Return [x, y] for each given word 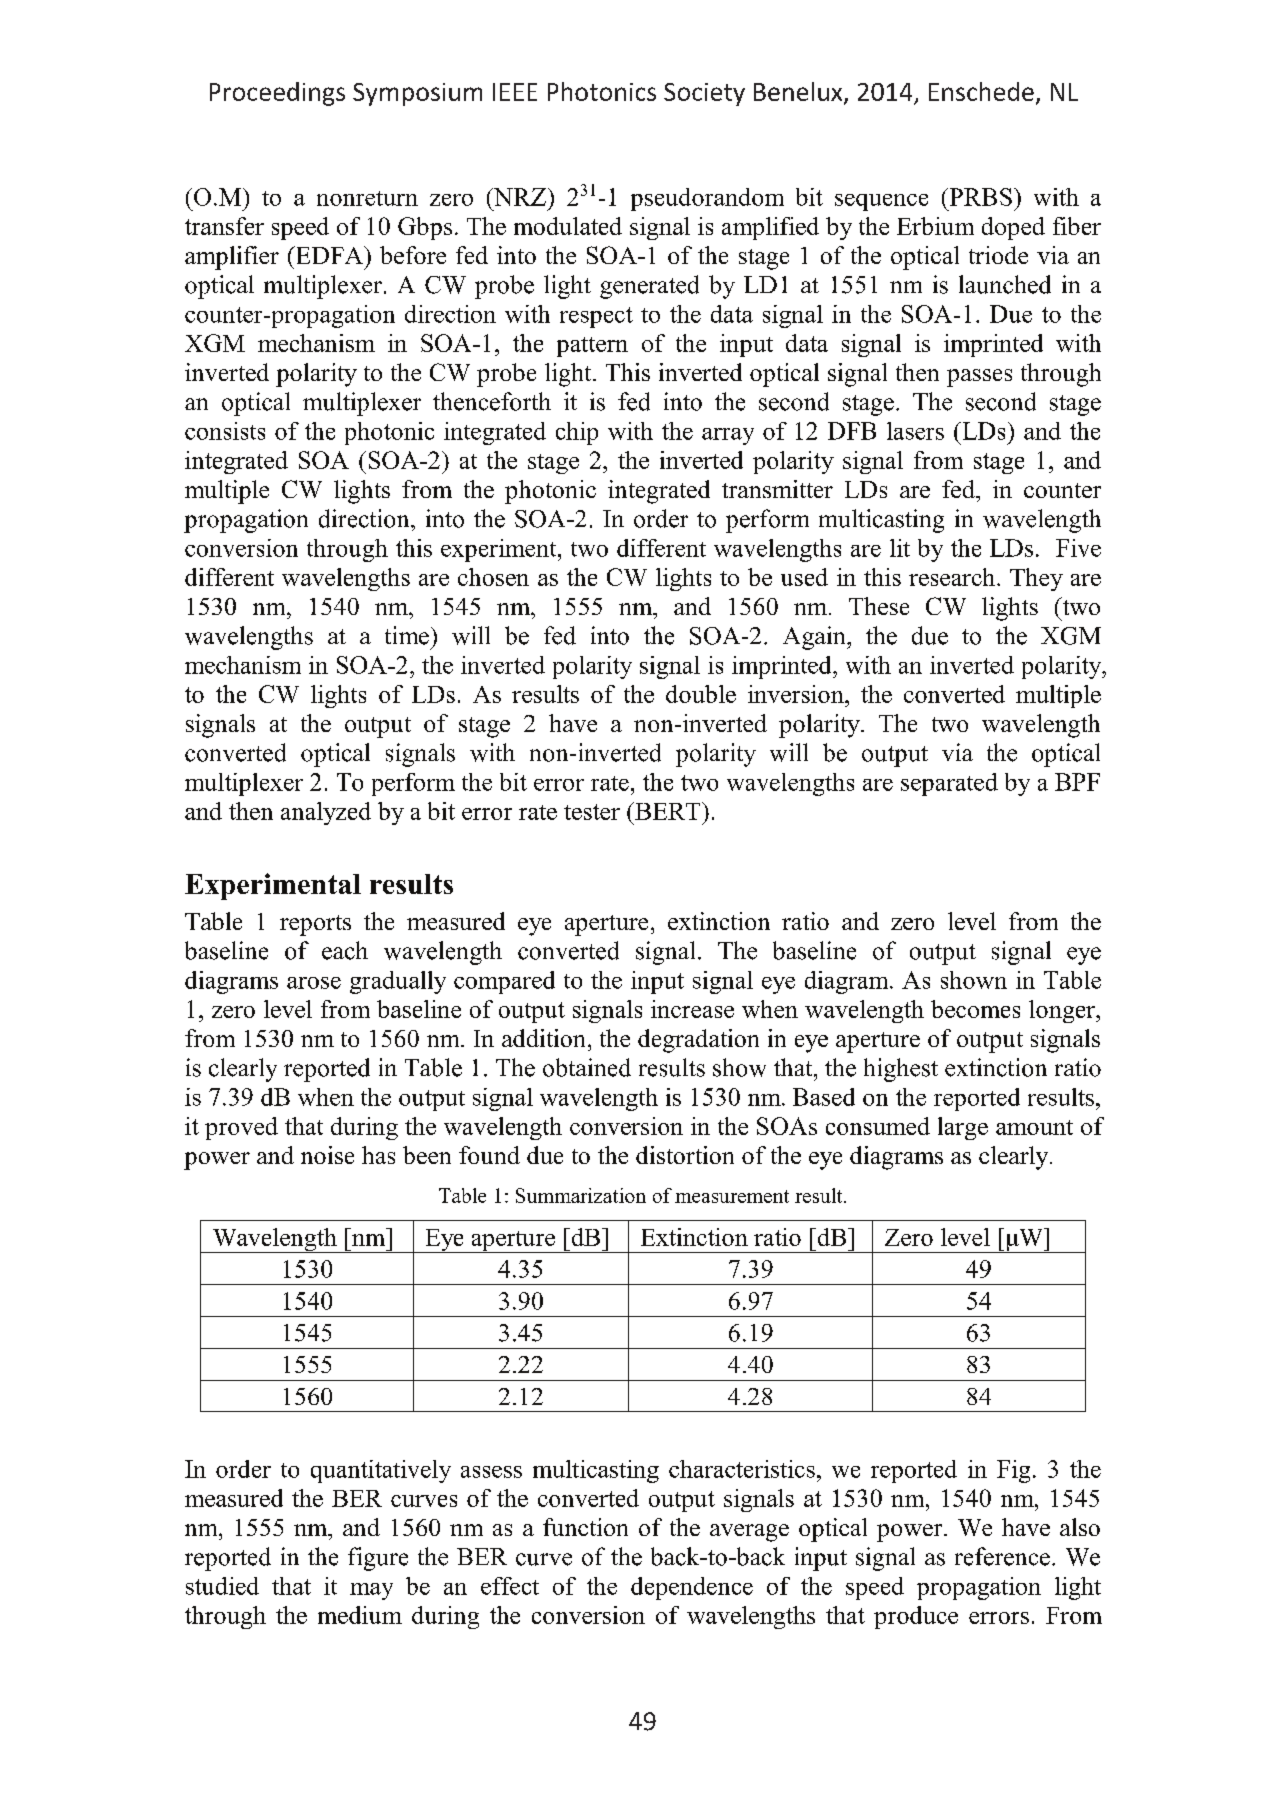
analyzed [326, 813]
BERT [668, 811]
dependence [692, 1588]
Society [704, 94]
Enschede [981, 91]
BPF [1077, 782]
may [371, 1591]
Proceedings [277, 94]
